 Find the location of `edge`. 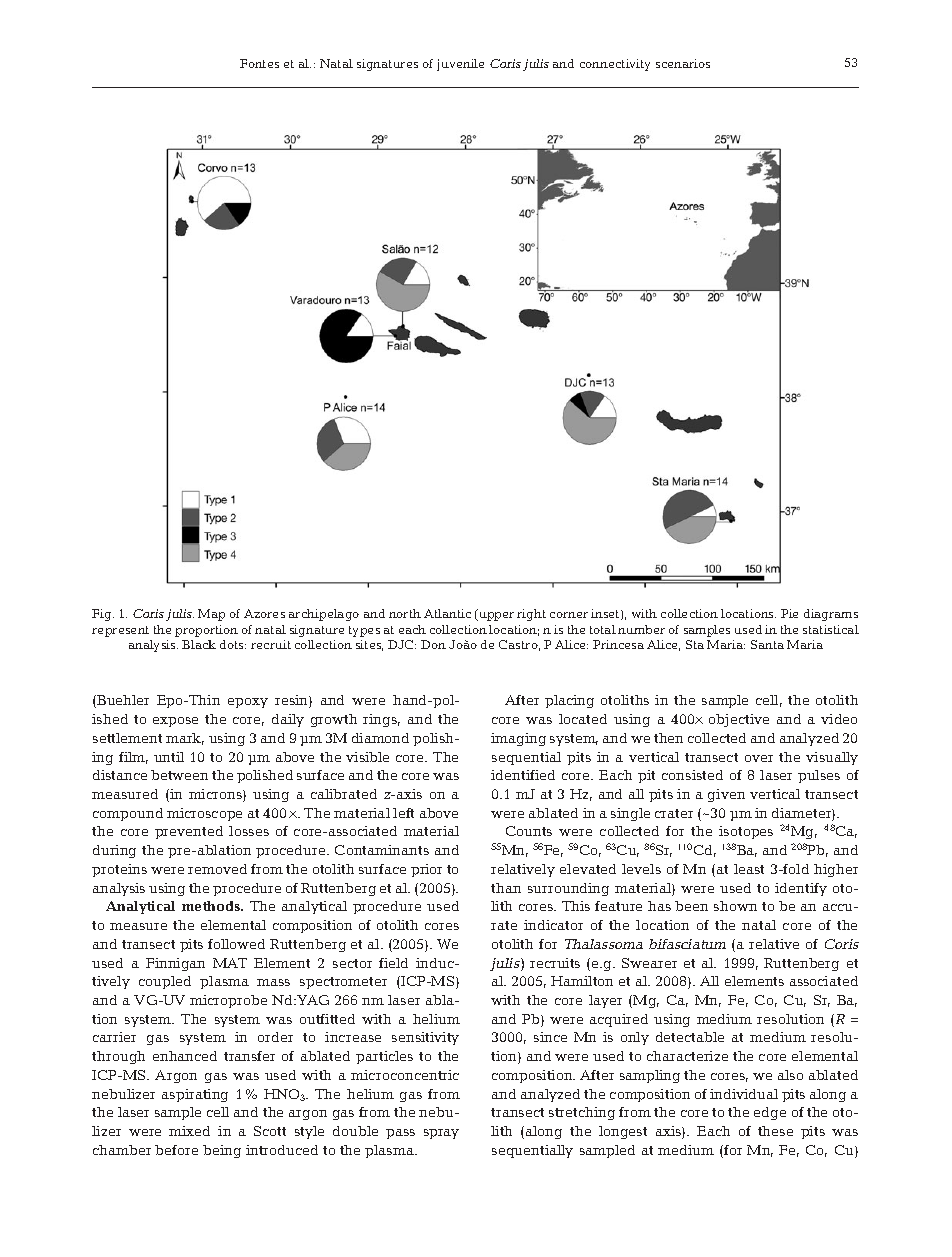

edge is located at coordinates (770, 1113).
